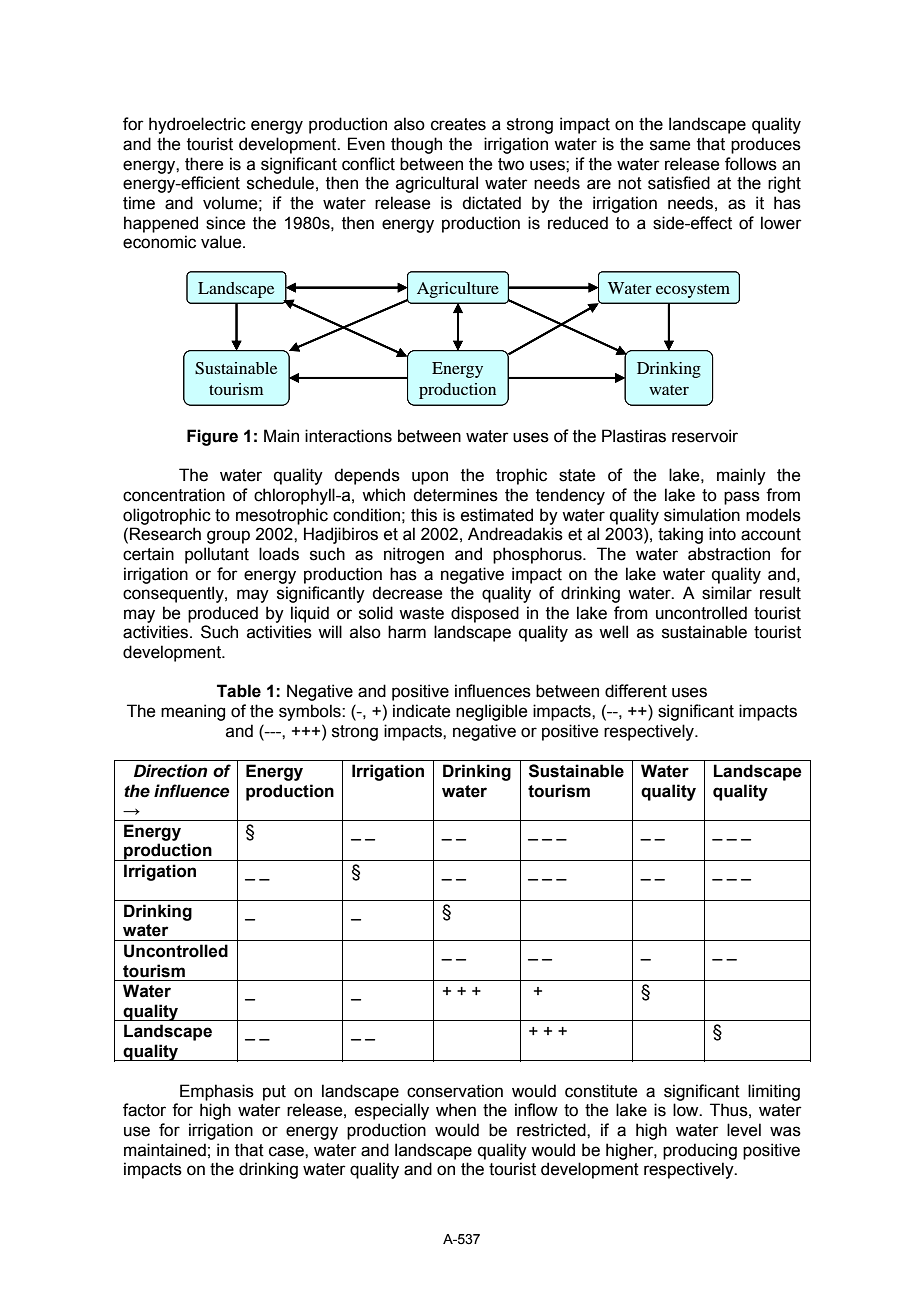  What do you see at coordinates (223, 614) in the screenshot?
I see `produced` at bounding box center [223, 614].
